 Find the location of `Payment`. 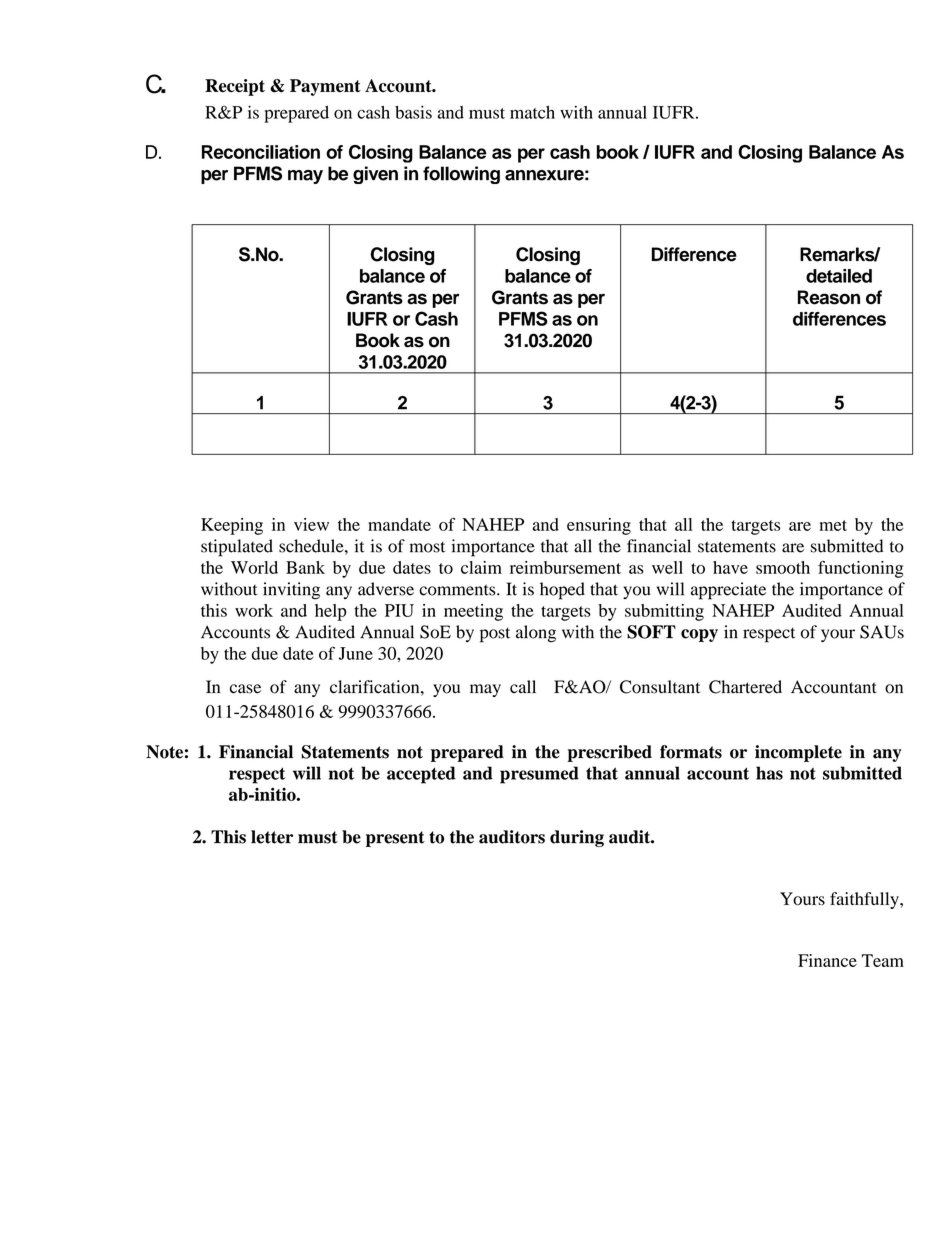

Payment is located at coordinates (325, 87).
